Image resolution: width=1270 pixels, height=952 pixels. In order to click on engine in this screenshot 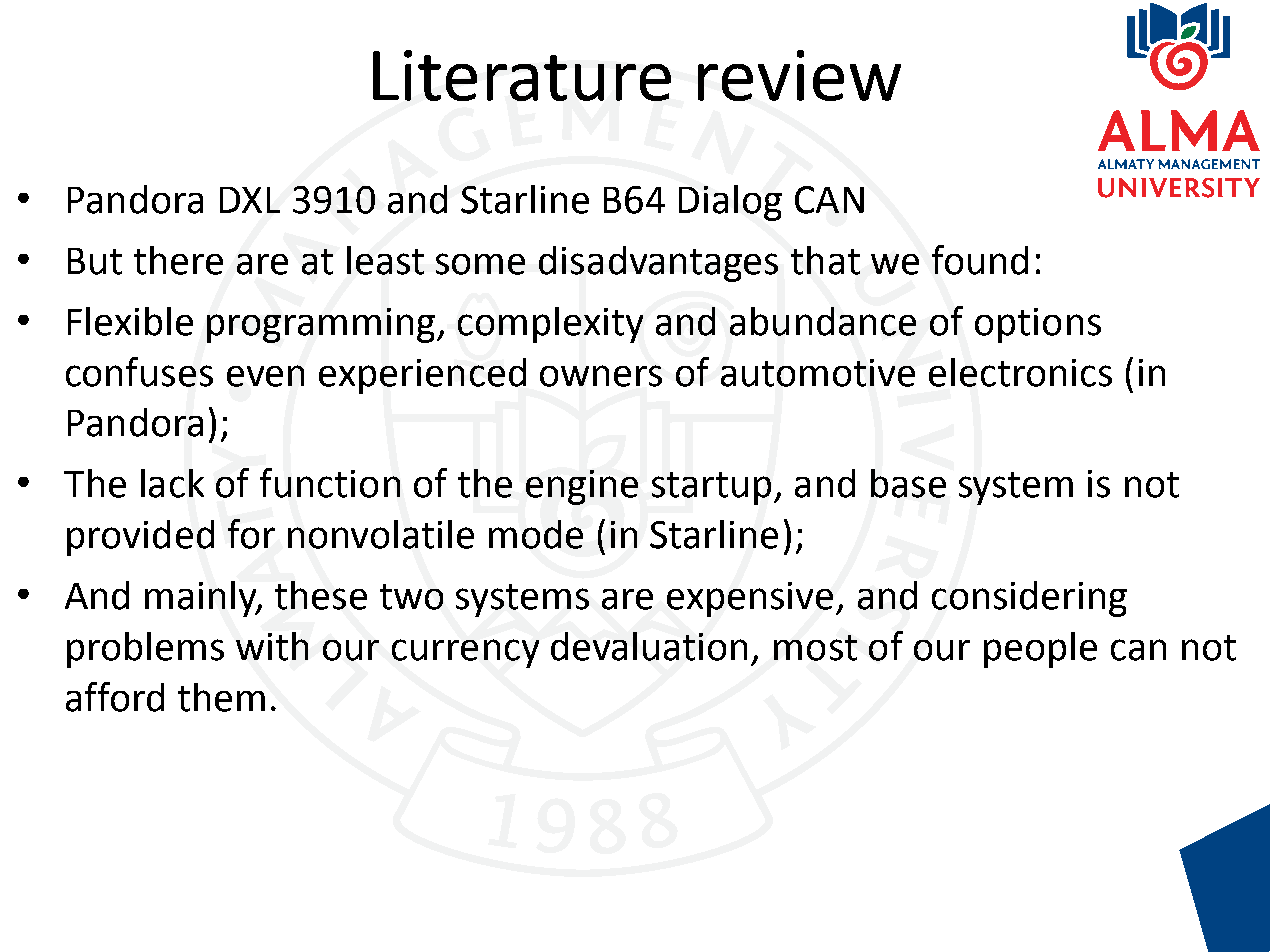, I will do `click(582, 487)`.
